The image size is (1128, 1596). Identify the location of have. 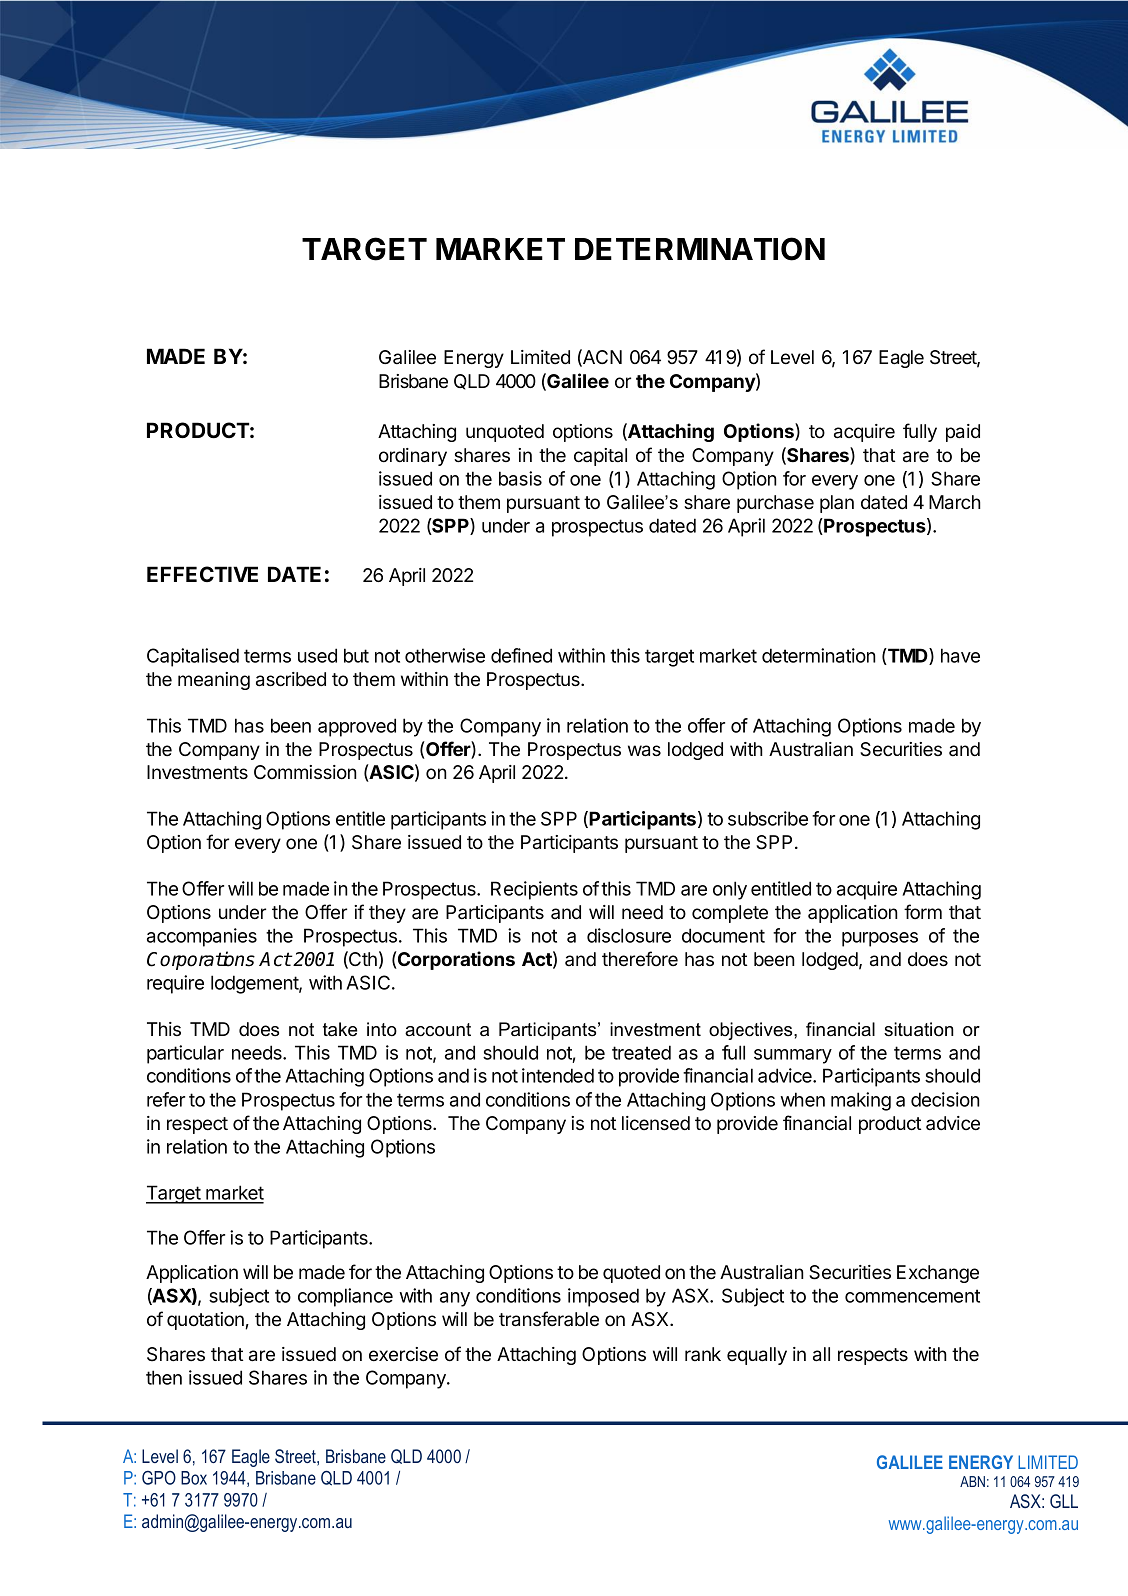
(960, 655).
